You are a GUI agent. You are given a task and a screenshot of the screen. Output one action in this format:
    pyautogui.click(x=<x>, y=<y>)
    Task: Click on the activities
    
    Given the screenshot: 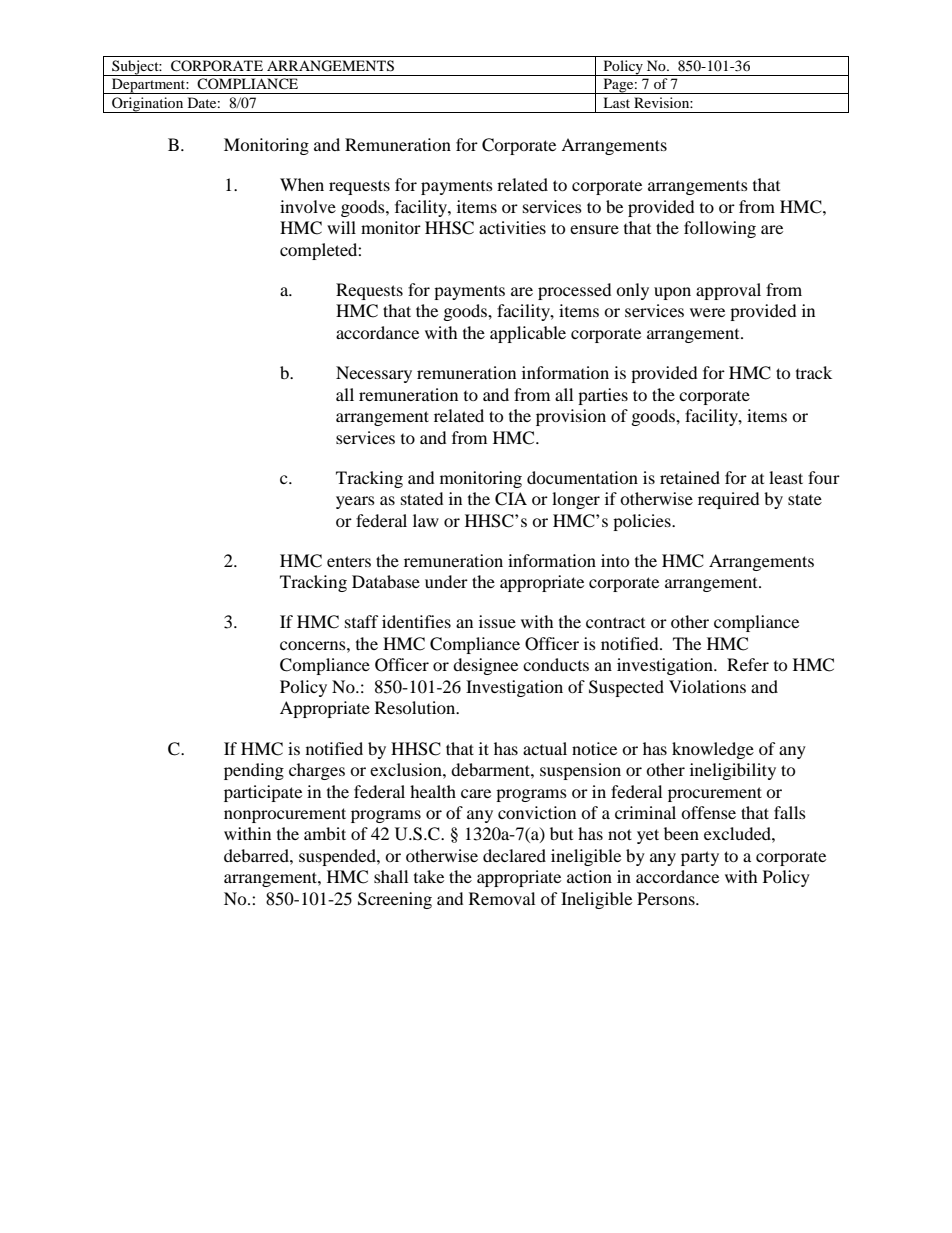 What is the action you would take?
    pyautogui.click(x=512, y=227)
